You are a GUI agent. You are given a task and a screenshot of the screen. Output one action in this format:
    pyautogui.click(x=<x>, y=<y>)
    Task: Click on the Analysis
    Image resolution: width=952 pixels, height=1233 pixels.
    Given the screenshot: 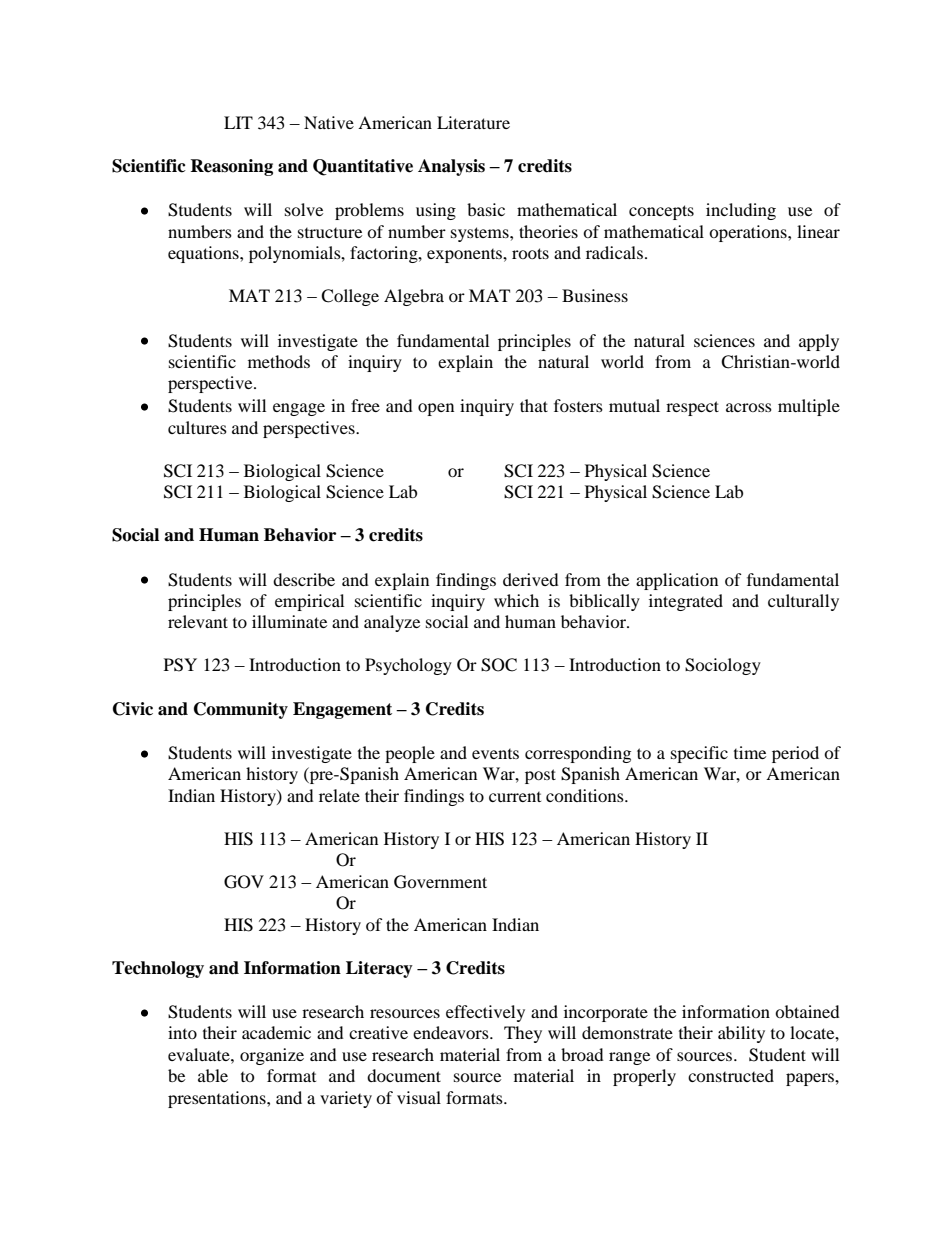 What is the action you would take?
    pyautogui.click(x=451, y=167)
